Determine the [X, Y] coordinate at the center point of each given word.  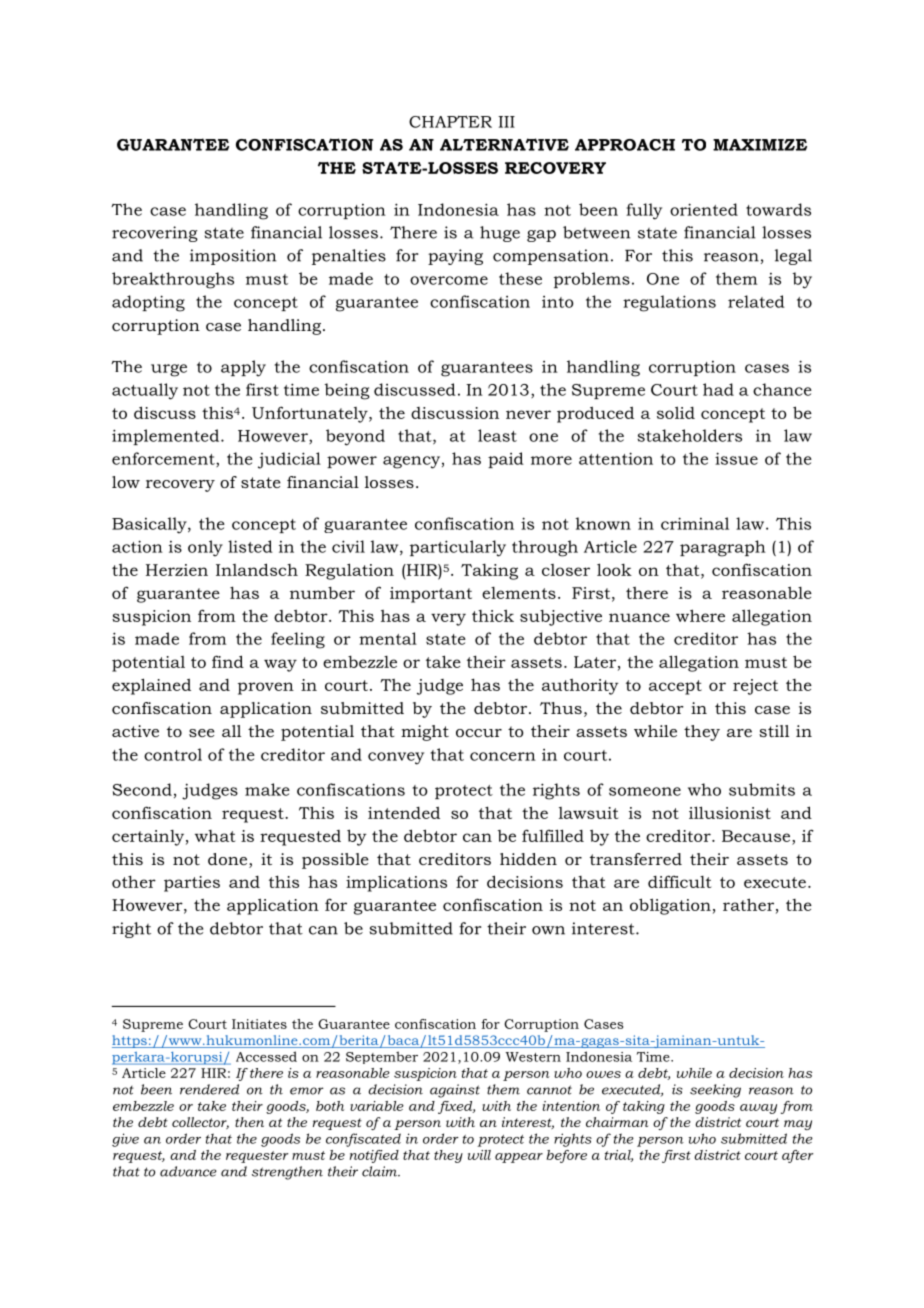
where [700, 615]
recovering [155, 234]
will [479, 1155]
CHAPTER [450, 121]
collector [200, 1123]
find [228, 661]
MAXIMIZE [760, 145]
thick [493, 615]
